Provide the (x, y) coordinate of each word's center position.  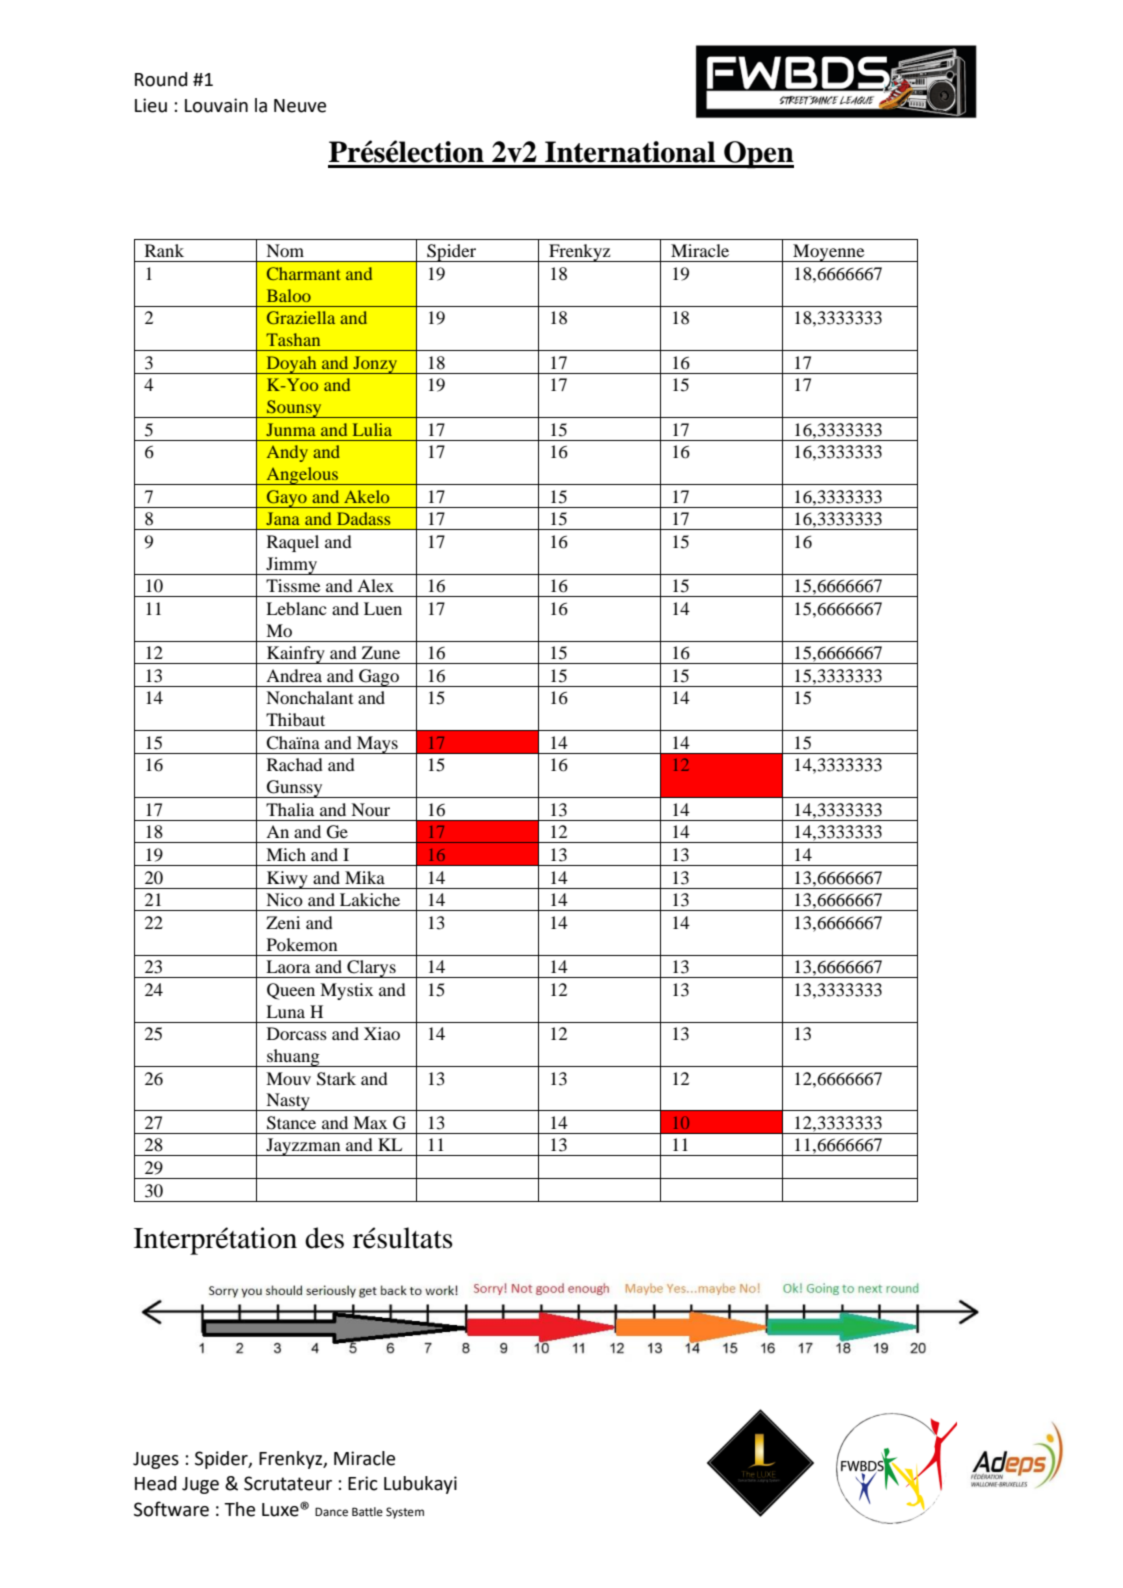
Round (161, 79)
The (239, 1509)
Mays (377, 745)
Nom (285, 250)
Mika (365, 877)
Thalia (290, 809)
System (405, 1513)
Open (758, 155)
